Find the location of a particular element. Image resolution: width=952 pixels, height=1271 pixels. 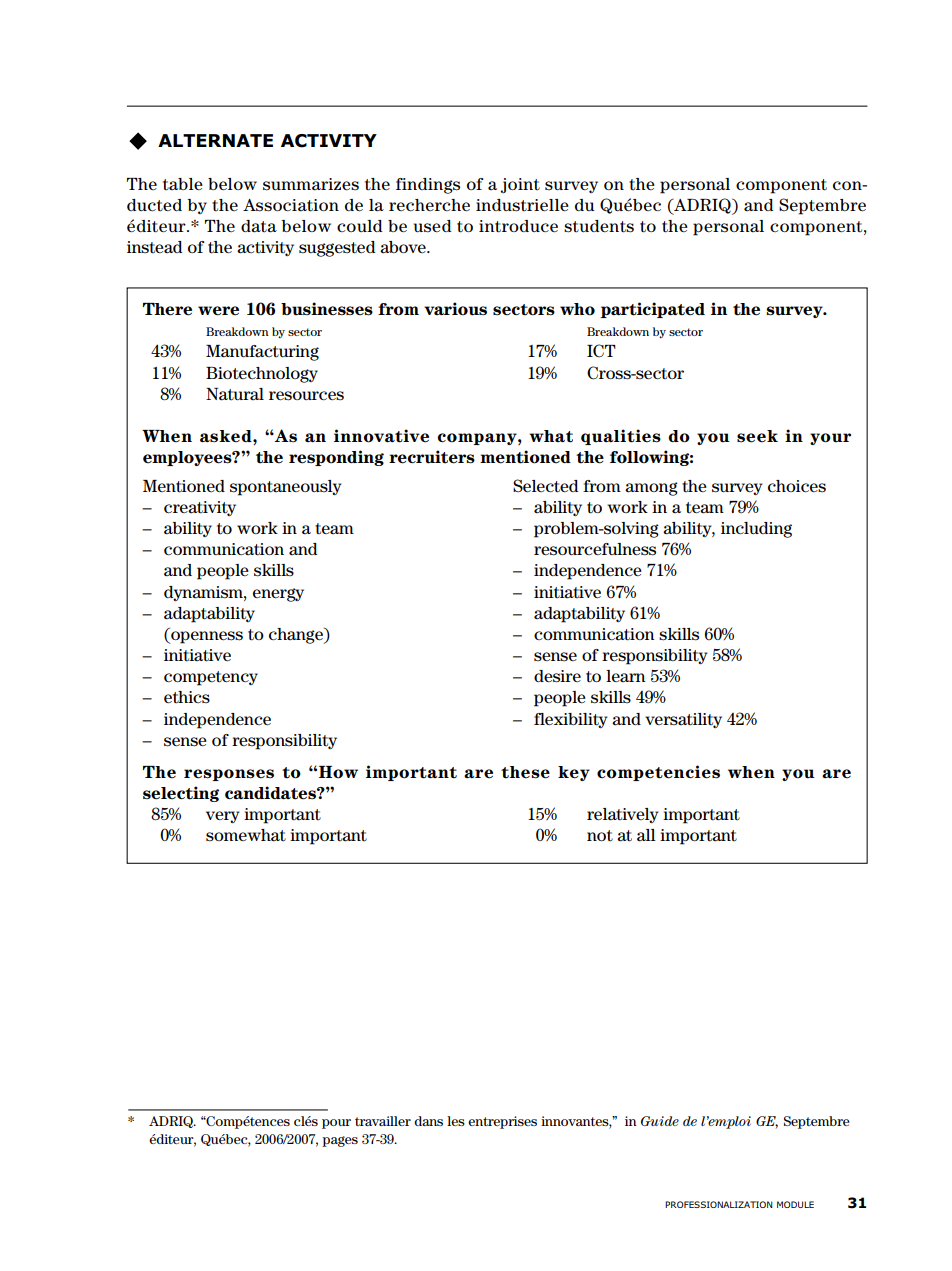

versatility is located at coordinates (683, 720).
